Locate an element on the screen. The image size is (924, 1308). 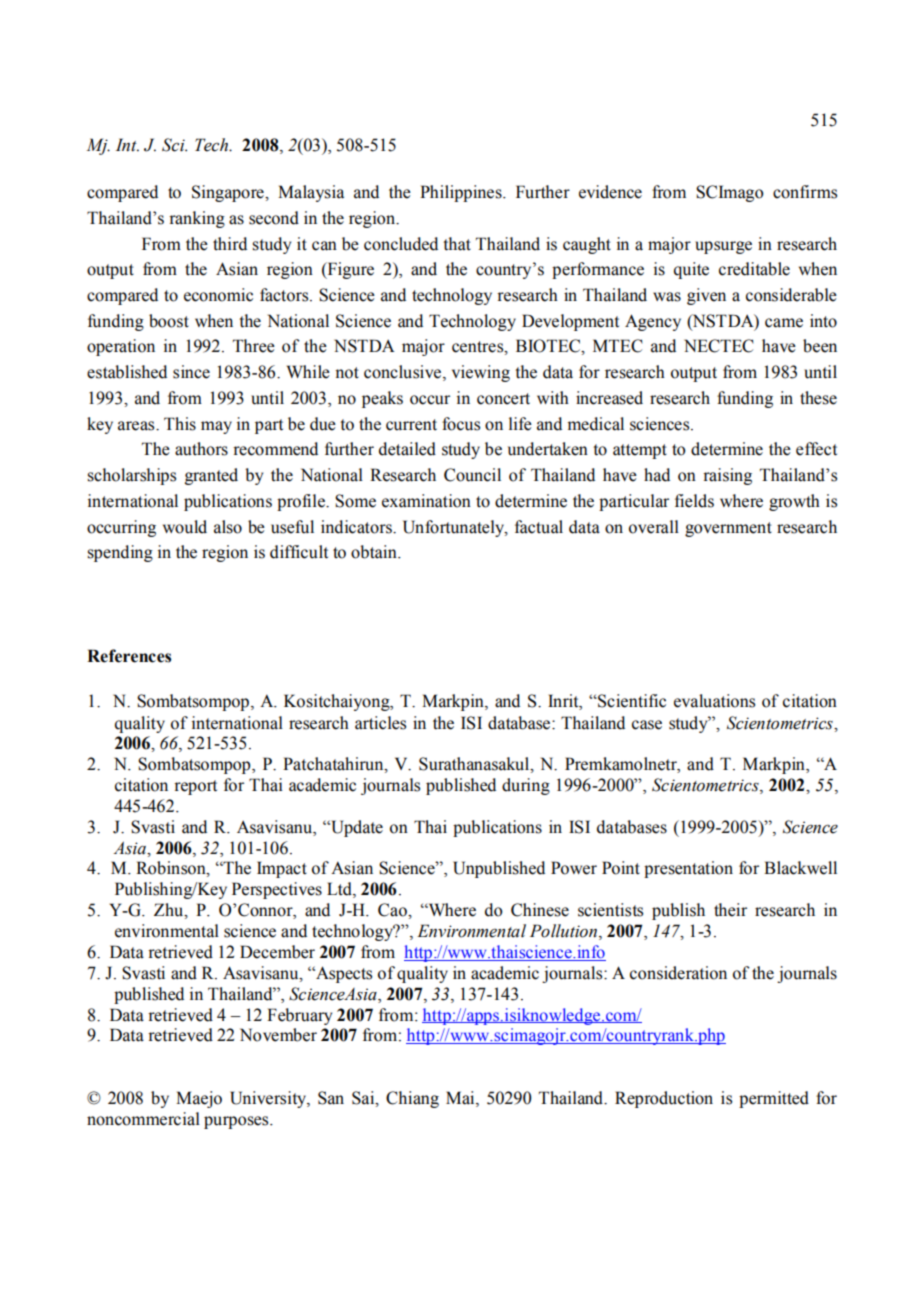
ranking is located at coordinates (197, 219).
